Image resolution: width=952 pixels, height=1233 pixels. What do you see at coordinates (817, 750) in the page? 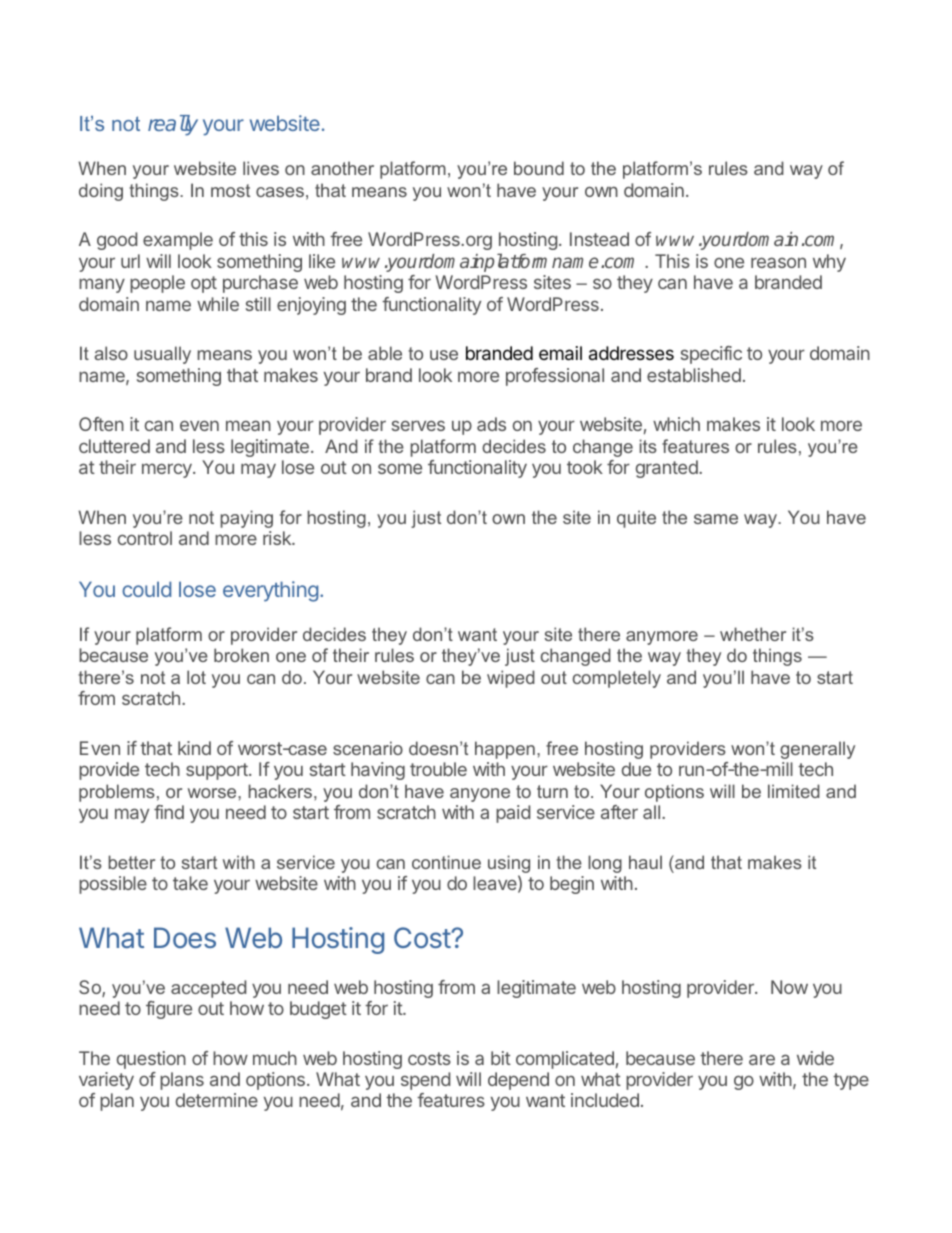
I see `generally` at bounding box center [817, 750].
